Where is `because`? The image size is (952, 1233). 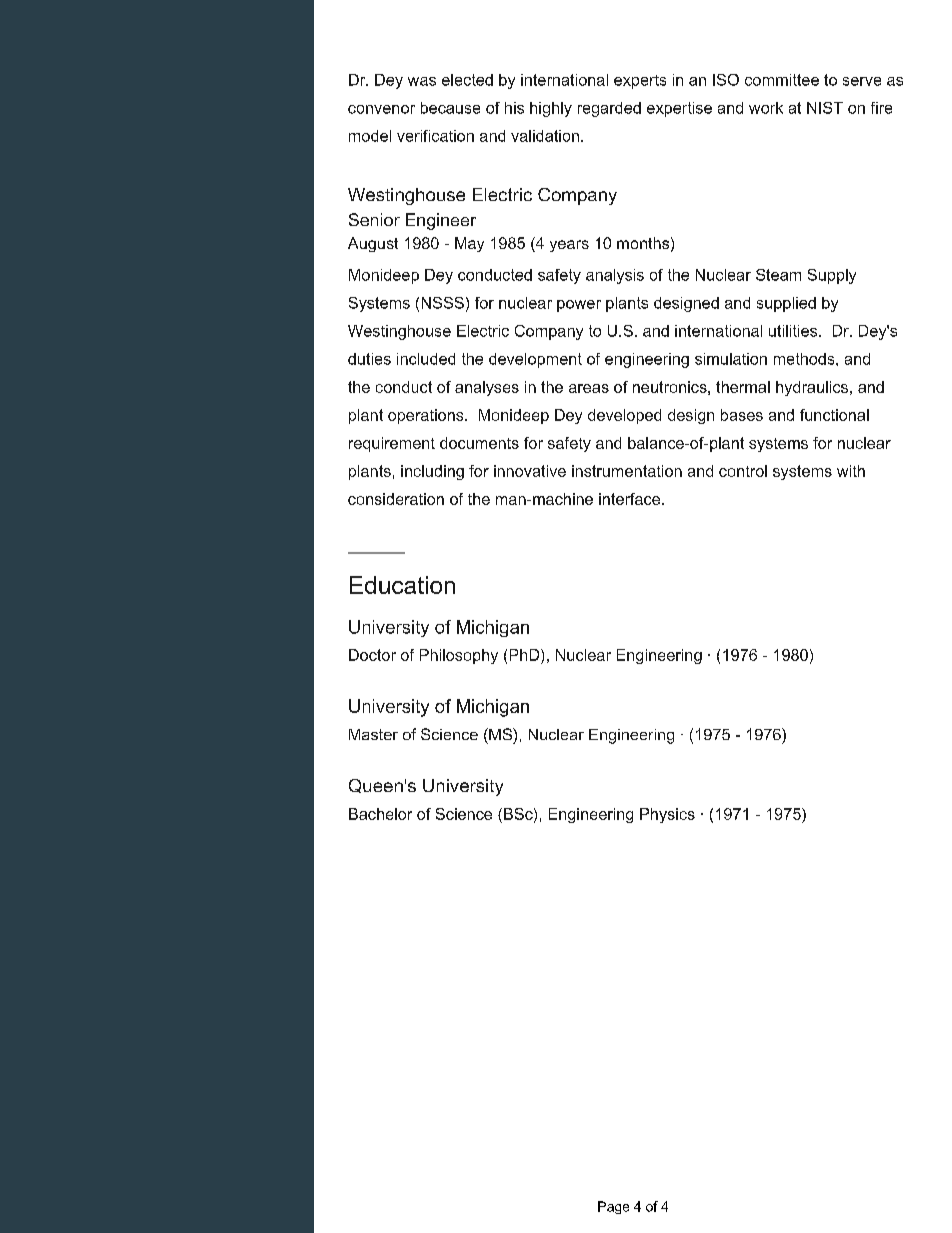
because is located at coordinates (450, 108).
